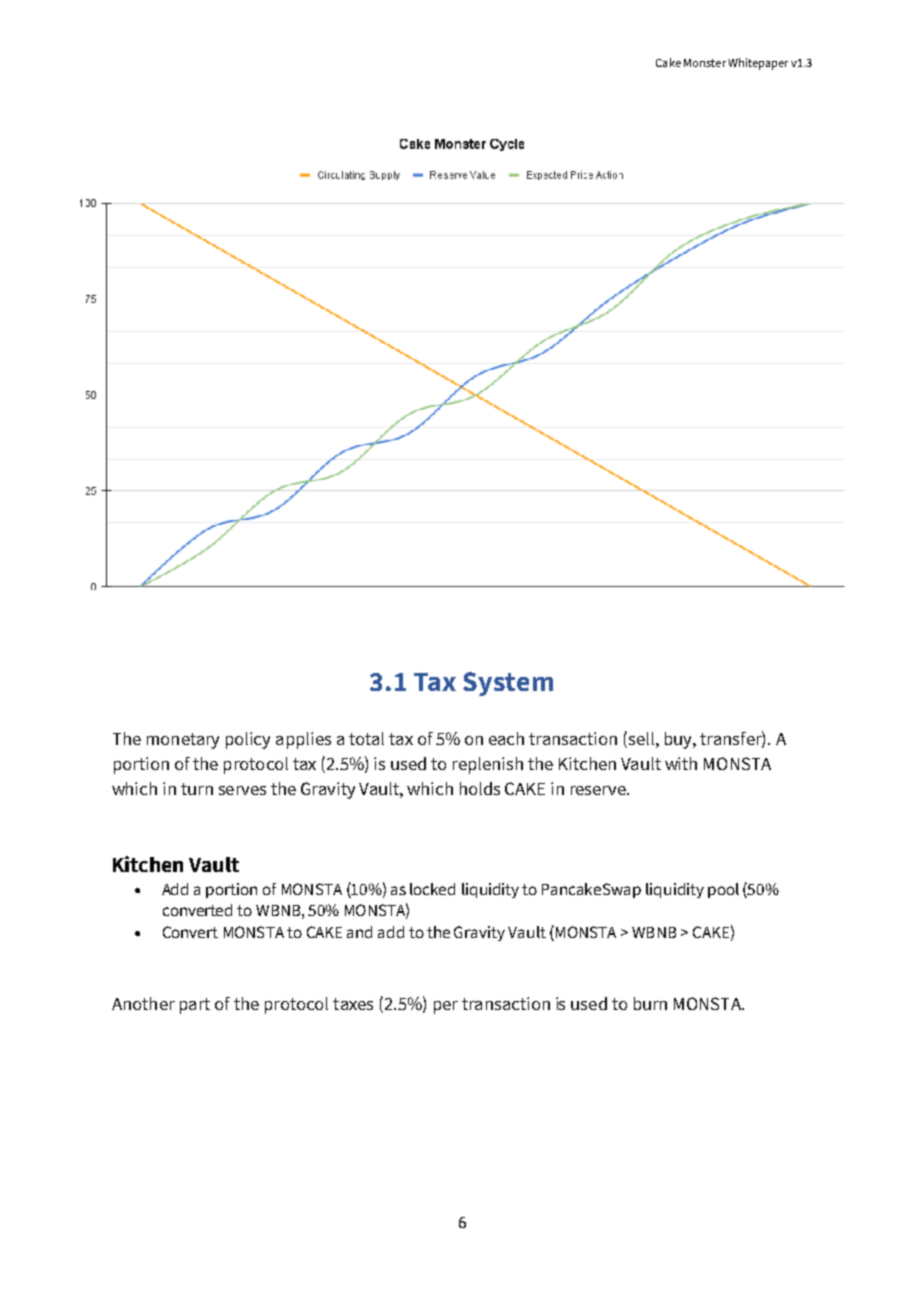 This document has width=924, height=1308. What do you see at coordinates (197, 789) in the document?
I see `turn` at bounding box center [197, 789].
